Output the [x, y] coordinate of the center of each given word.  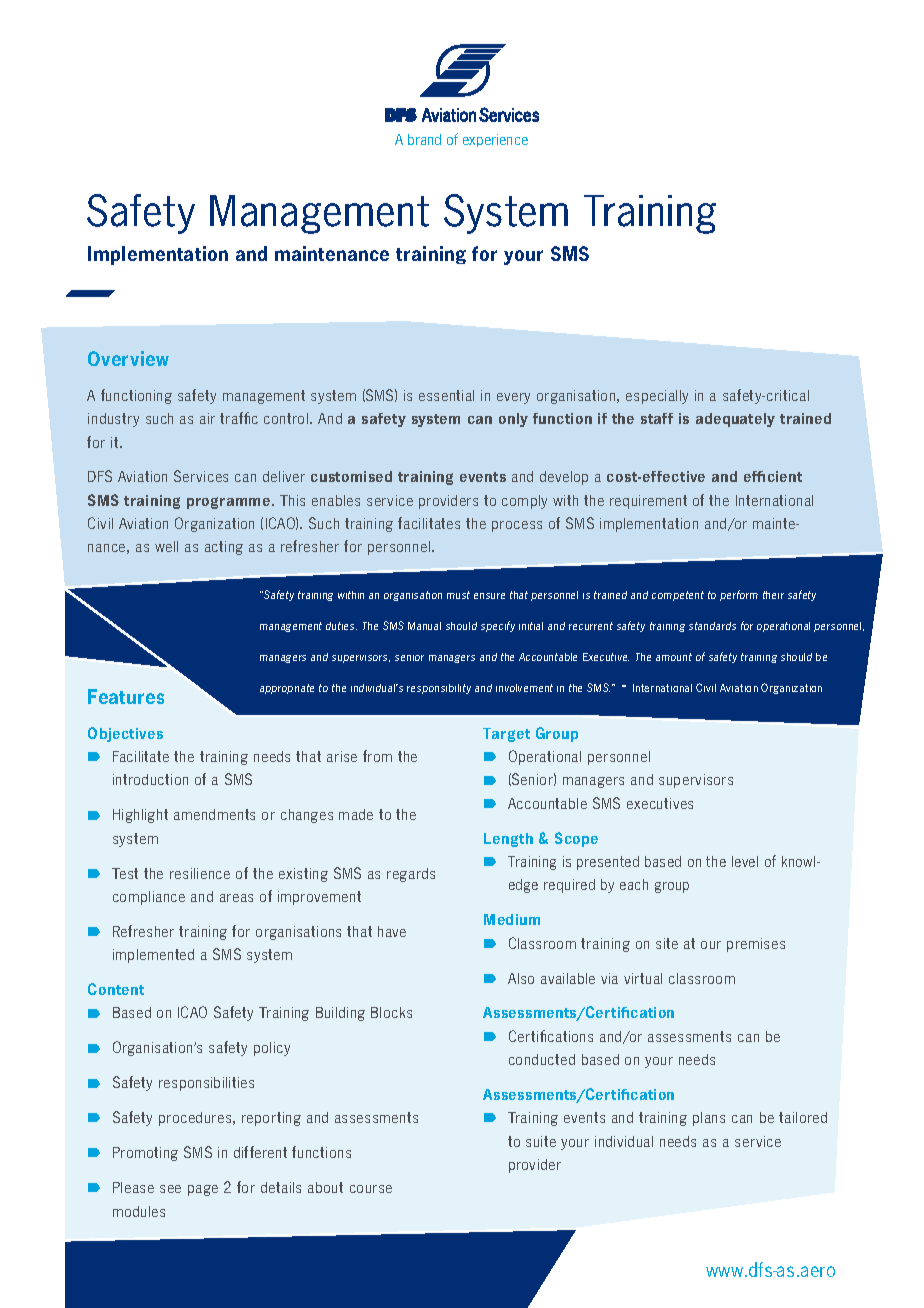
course [371, 1189]
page [203, 1190]
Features [126, 696]
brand [424, 139]
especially [657, 397]
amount [674, 657]
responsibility [439, 689]
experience [495, 140]
